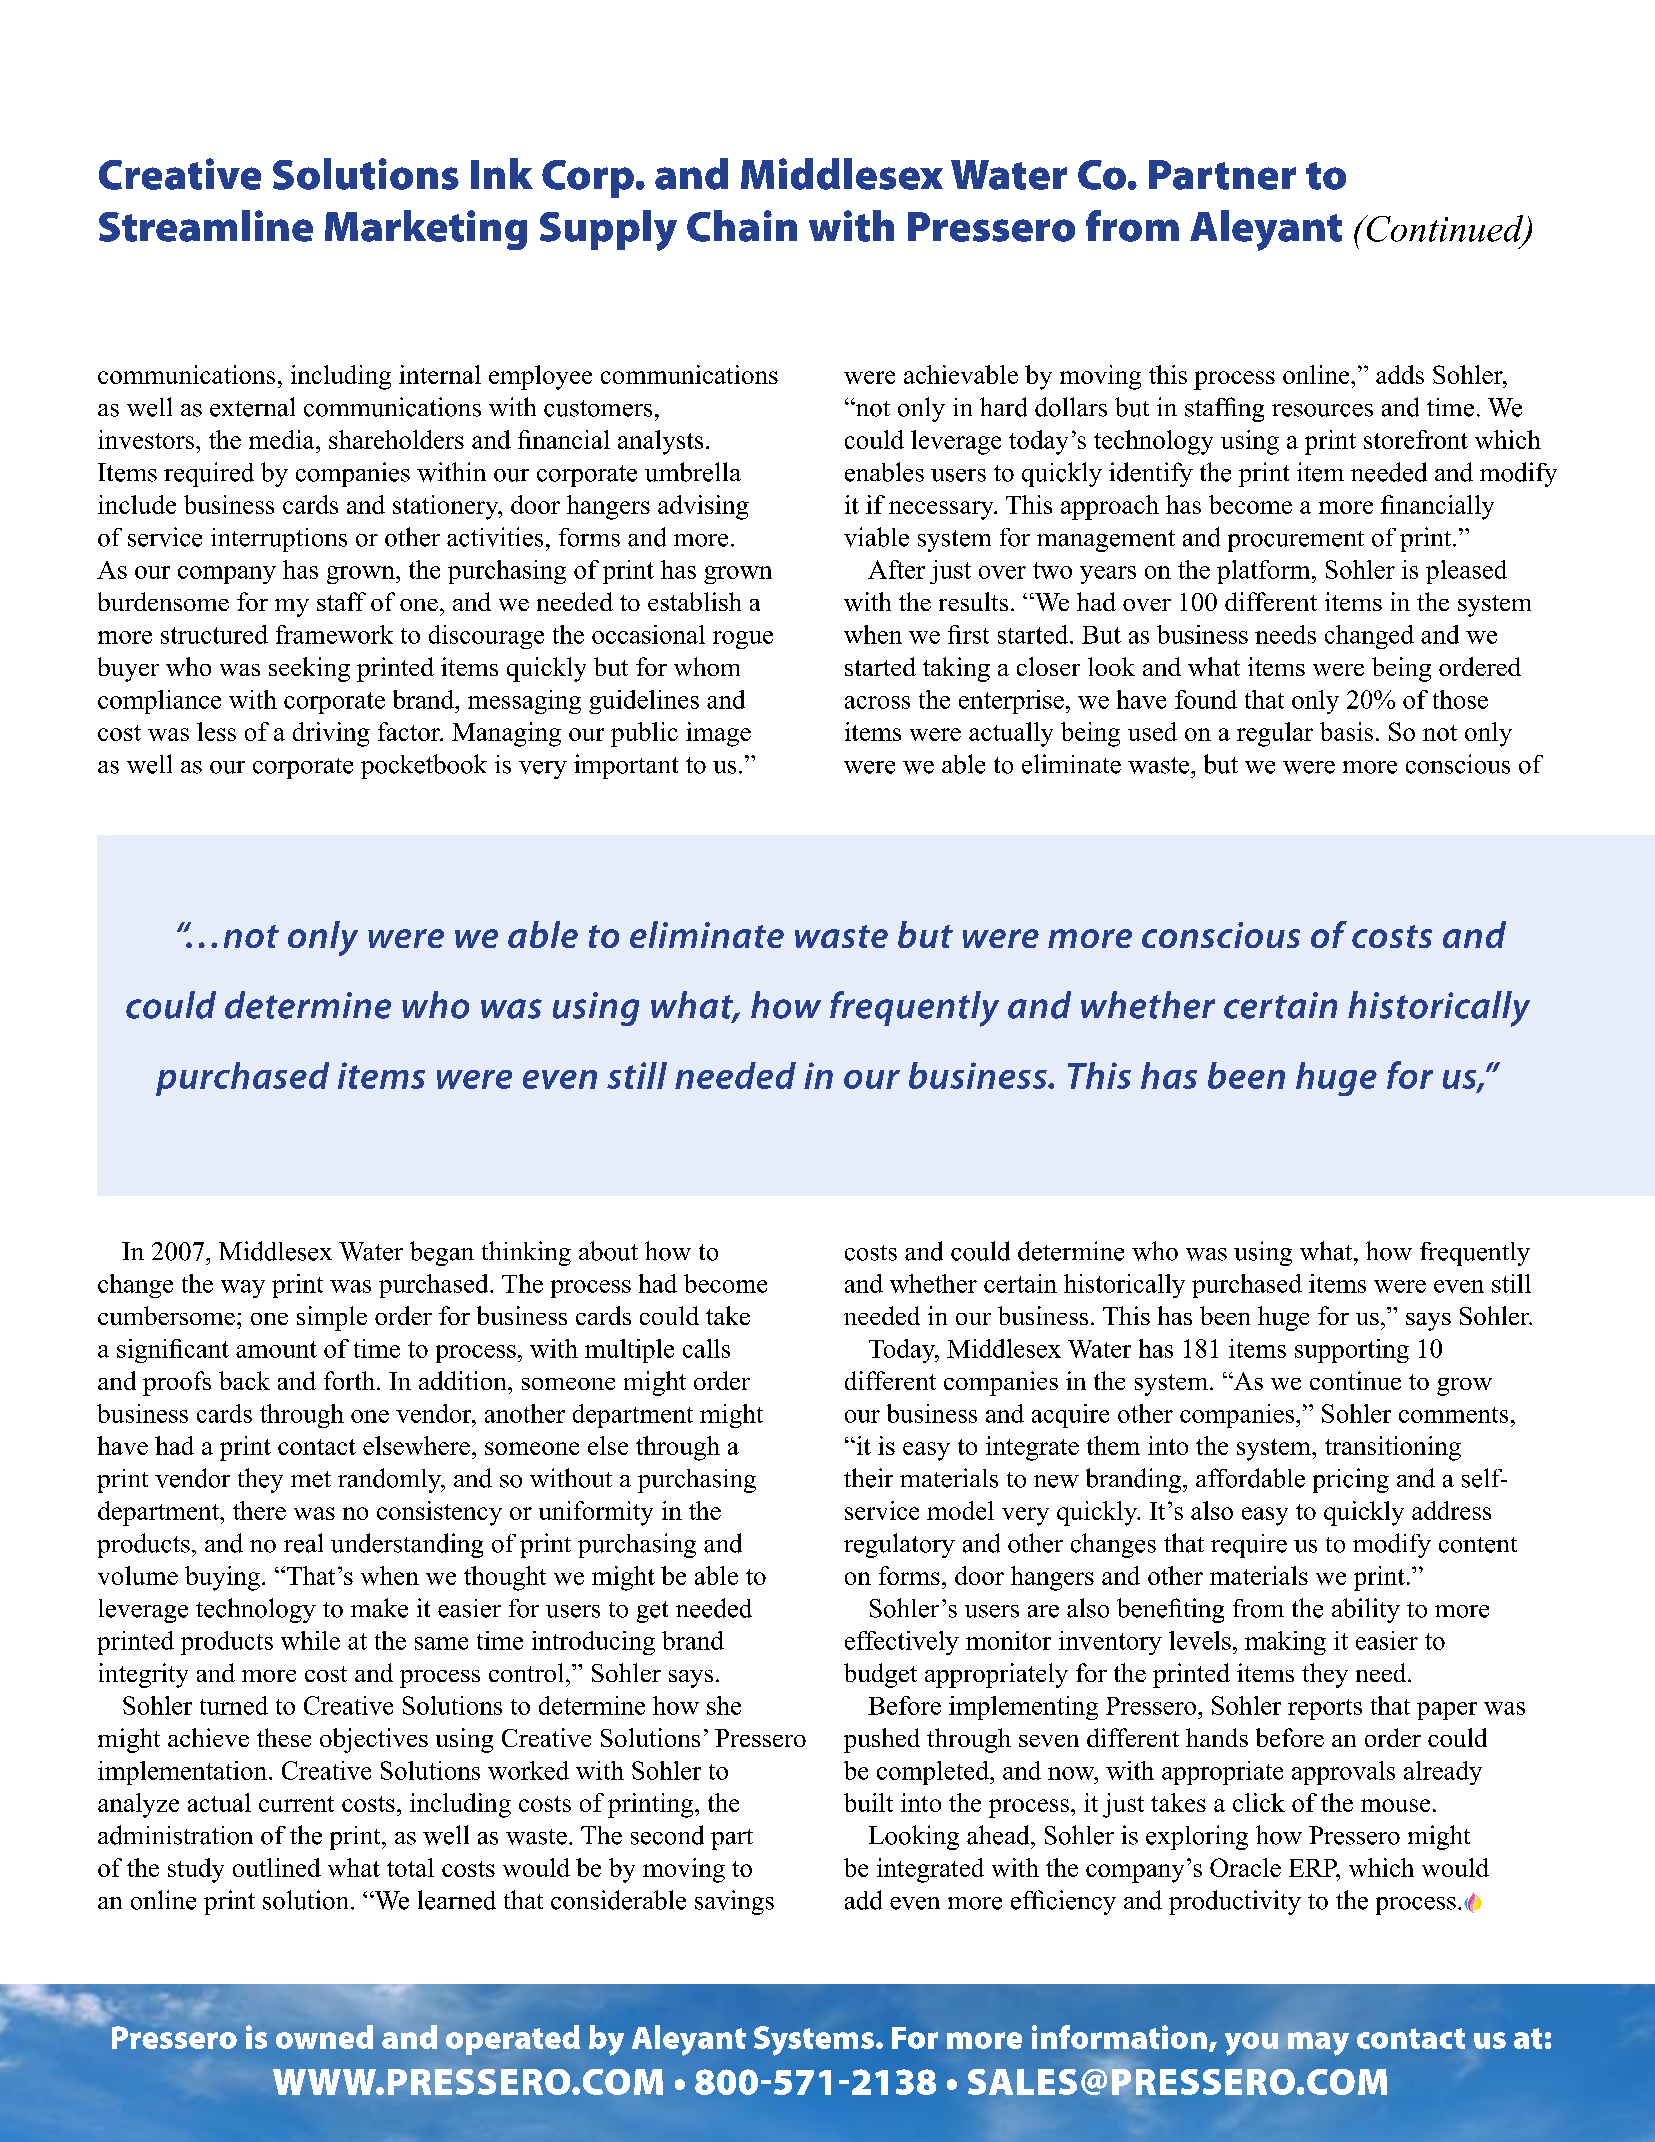 This screenshot has height=2142, width=1655. What do you see at coordinates (442, 1253) in the screenshot?
I see `began` at bounding box center [442, 1253].
